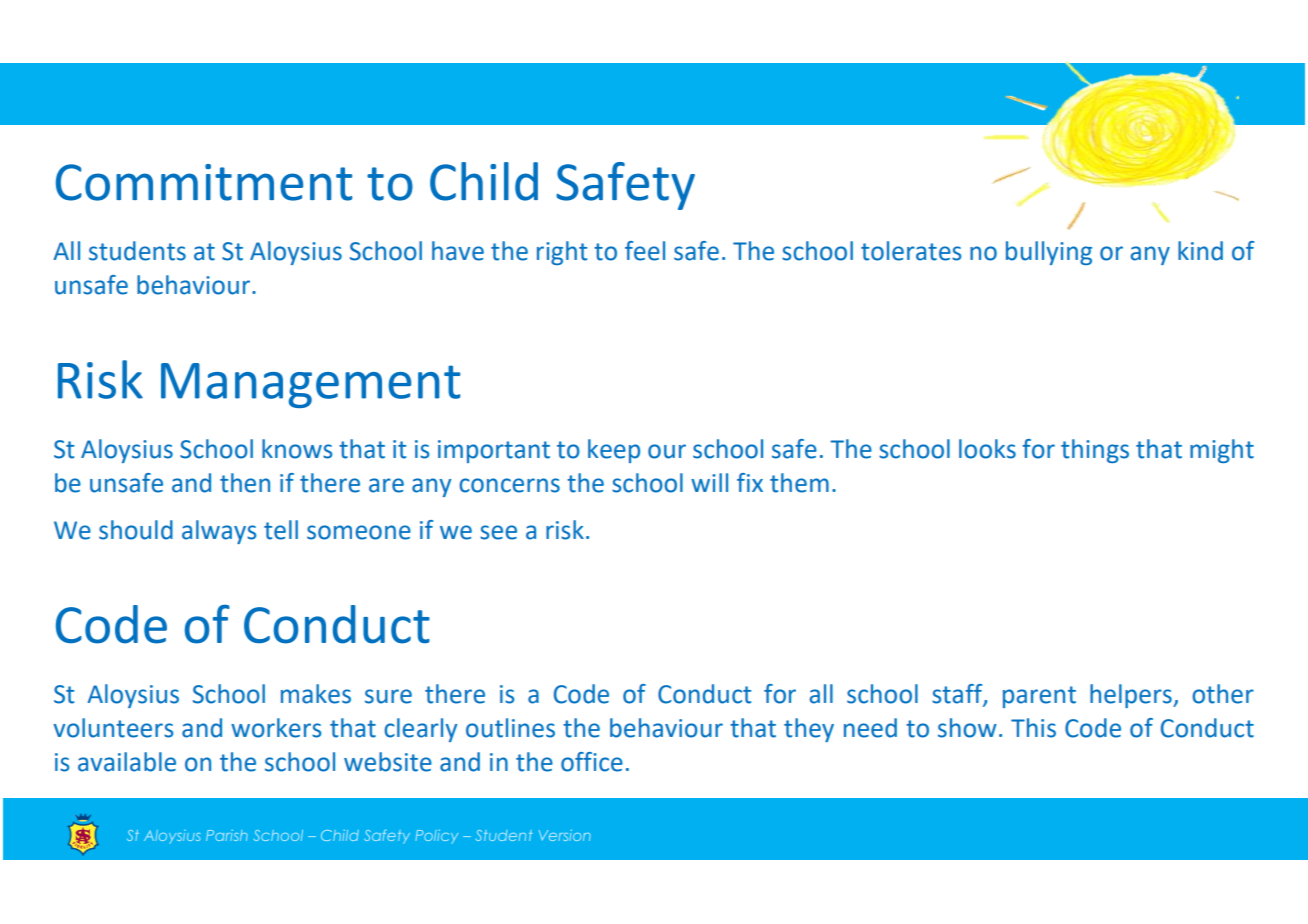 The height and width of the page is (924, 1308). I want to click on things, so click(1095, 451).
